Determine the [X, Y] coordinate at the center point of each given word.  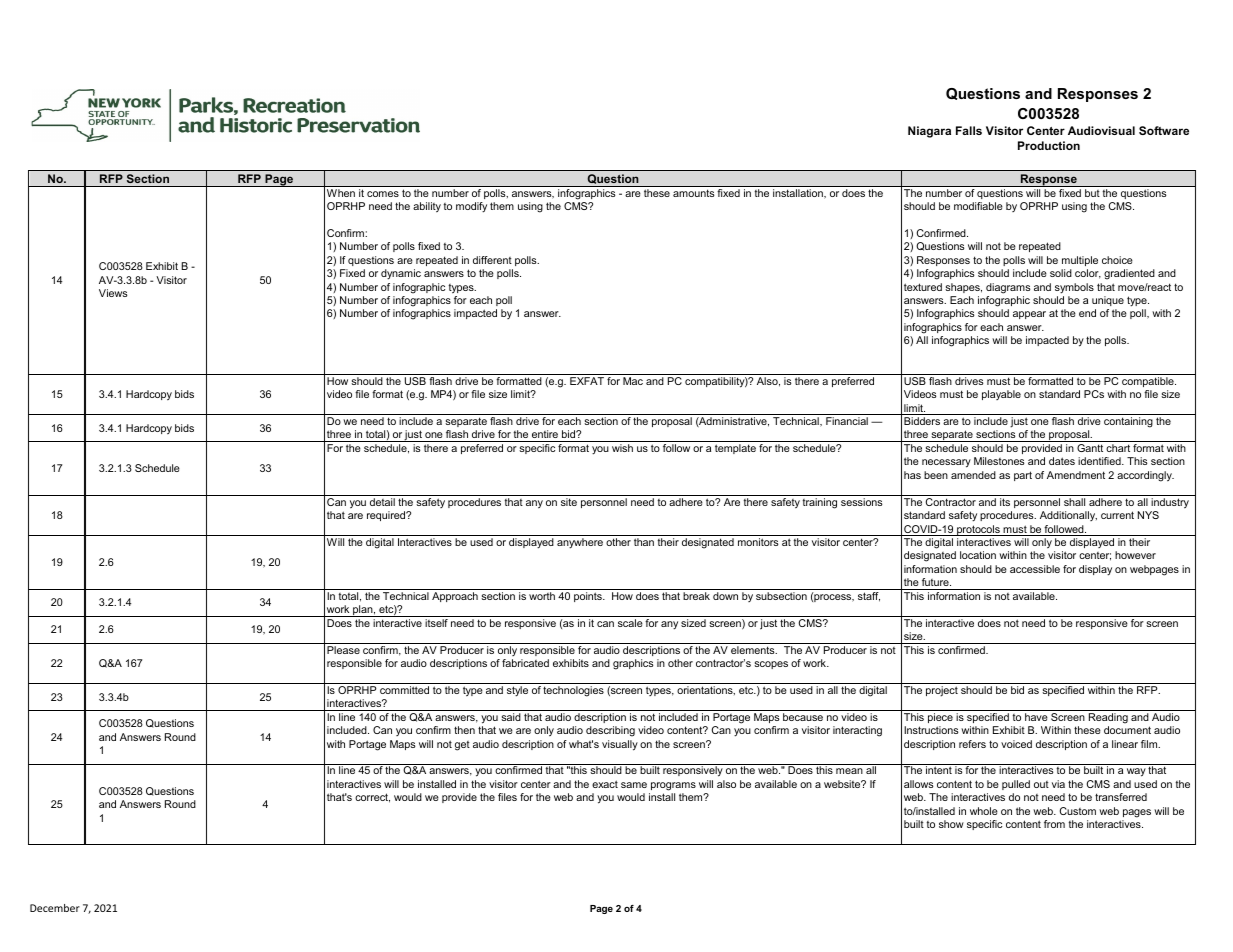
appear [1029, 315]
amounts [693, 193]
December [55, 908]
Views [113, 293]
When [341, 193]
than [644, 542]
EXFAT [587, 381]
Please [343, 650]
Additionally [1068, 516]
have [1036, 717]
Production [1049, 145]
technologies [573, 691]
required [387, 516]
